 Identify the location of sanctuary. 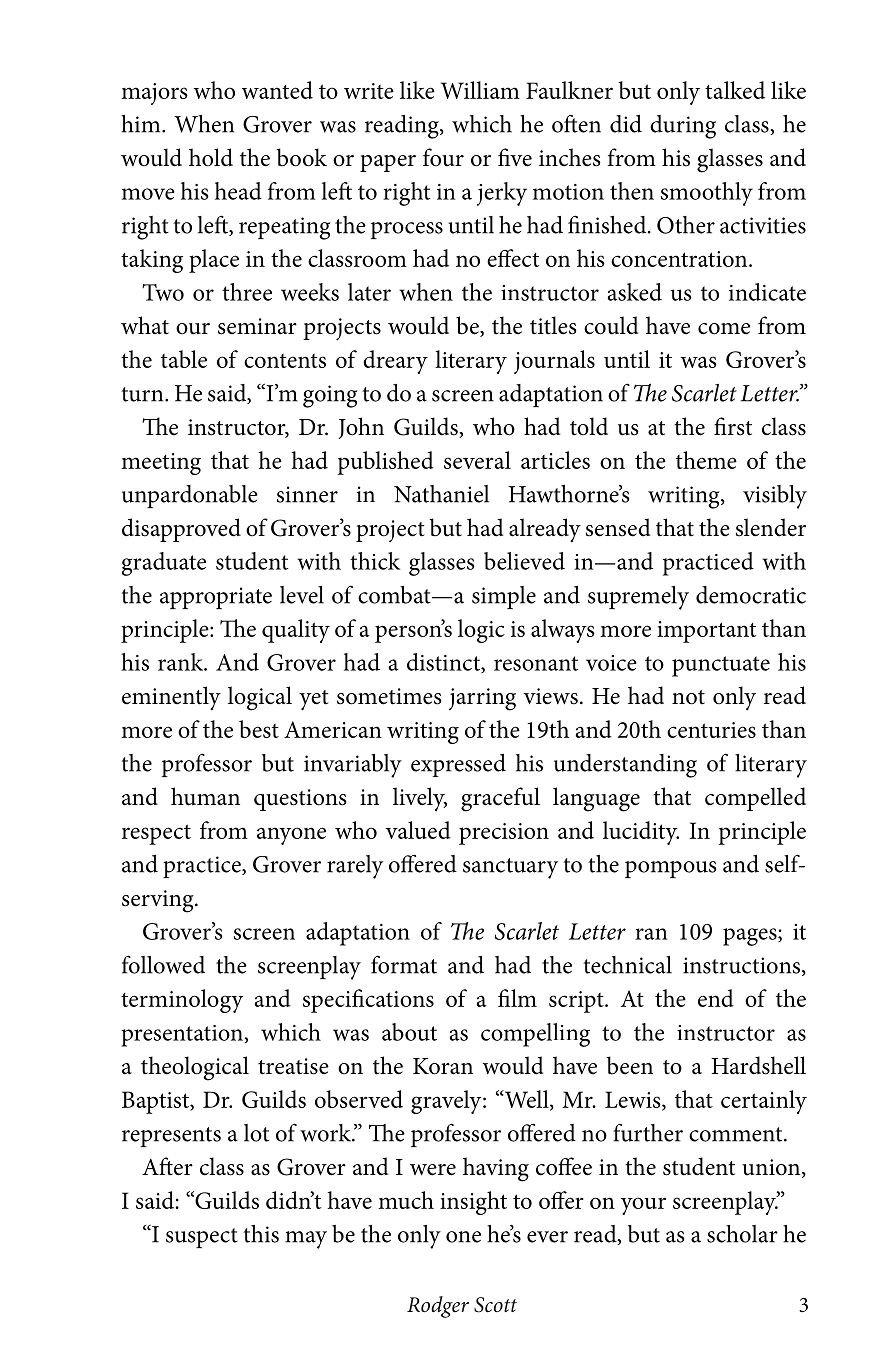
(510, 868).
